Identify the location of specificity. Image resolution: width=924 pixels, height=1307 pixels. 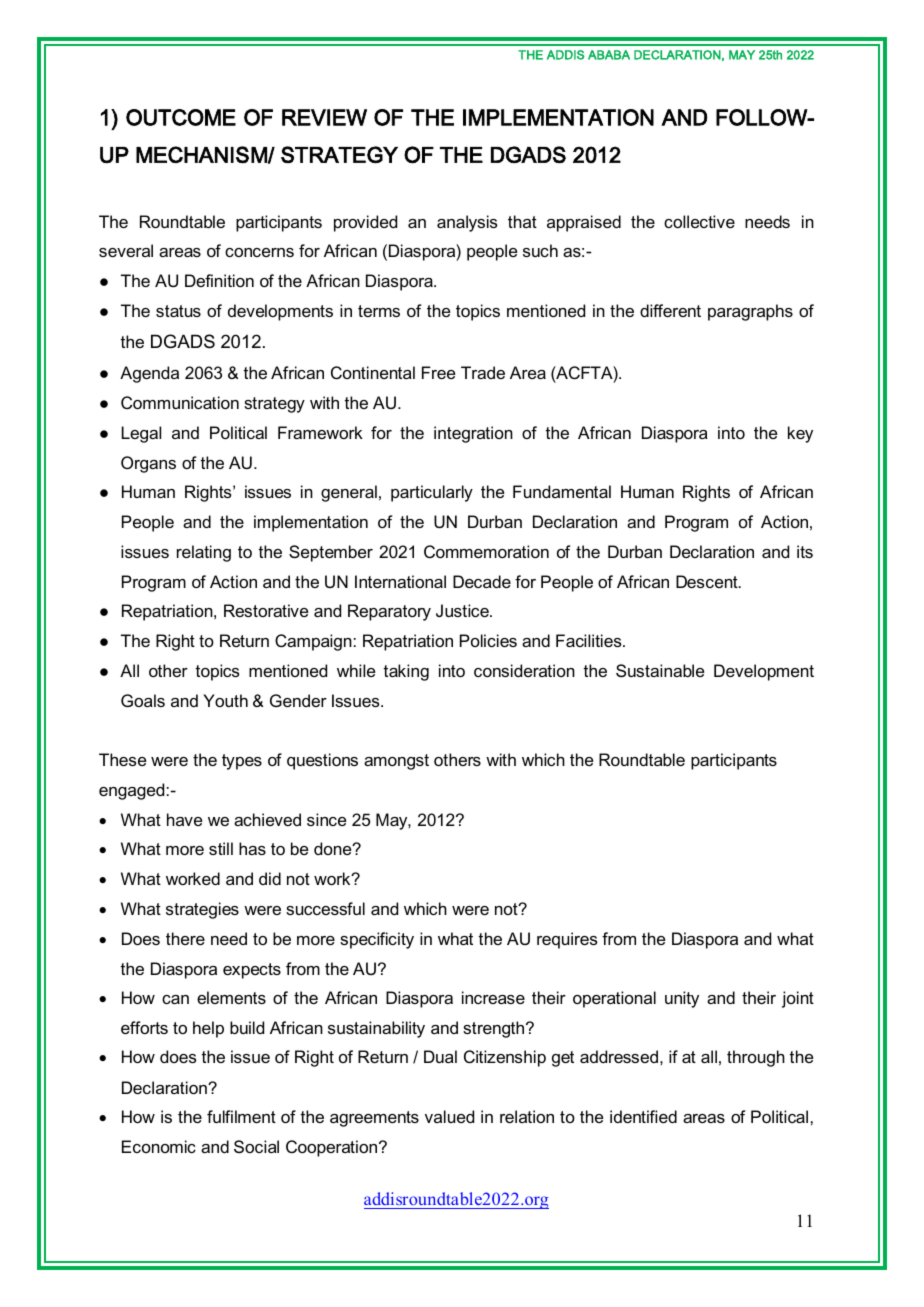
(377, 940).
